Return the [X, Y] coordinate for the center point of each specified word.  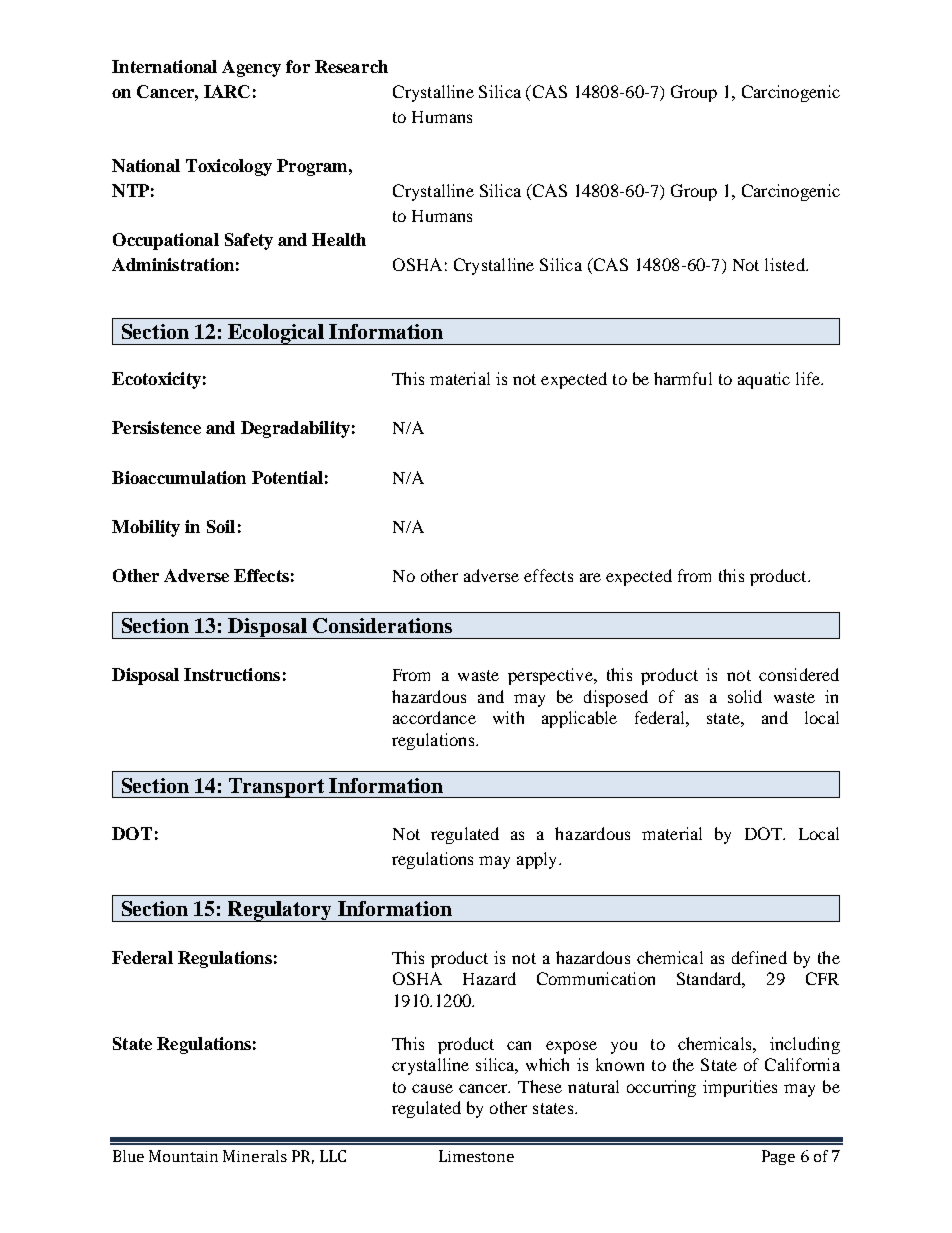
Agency [251, 68]
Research [351, 66]
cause [432, 1088]
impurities [740, 1088]
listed [786, 264]
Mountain [183, 1156]
